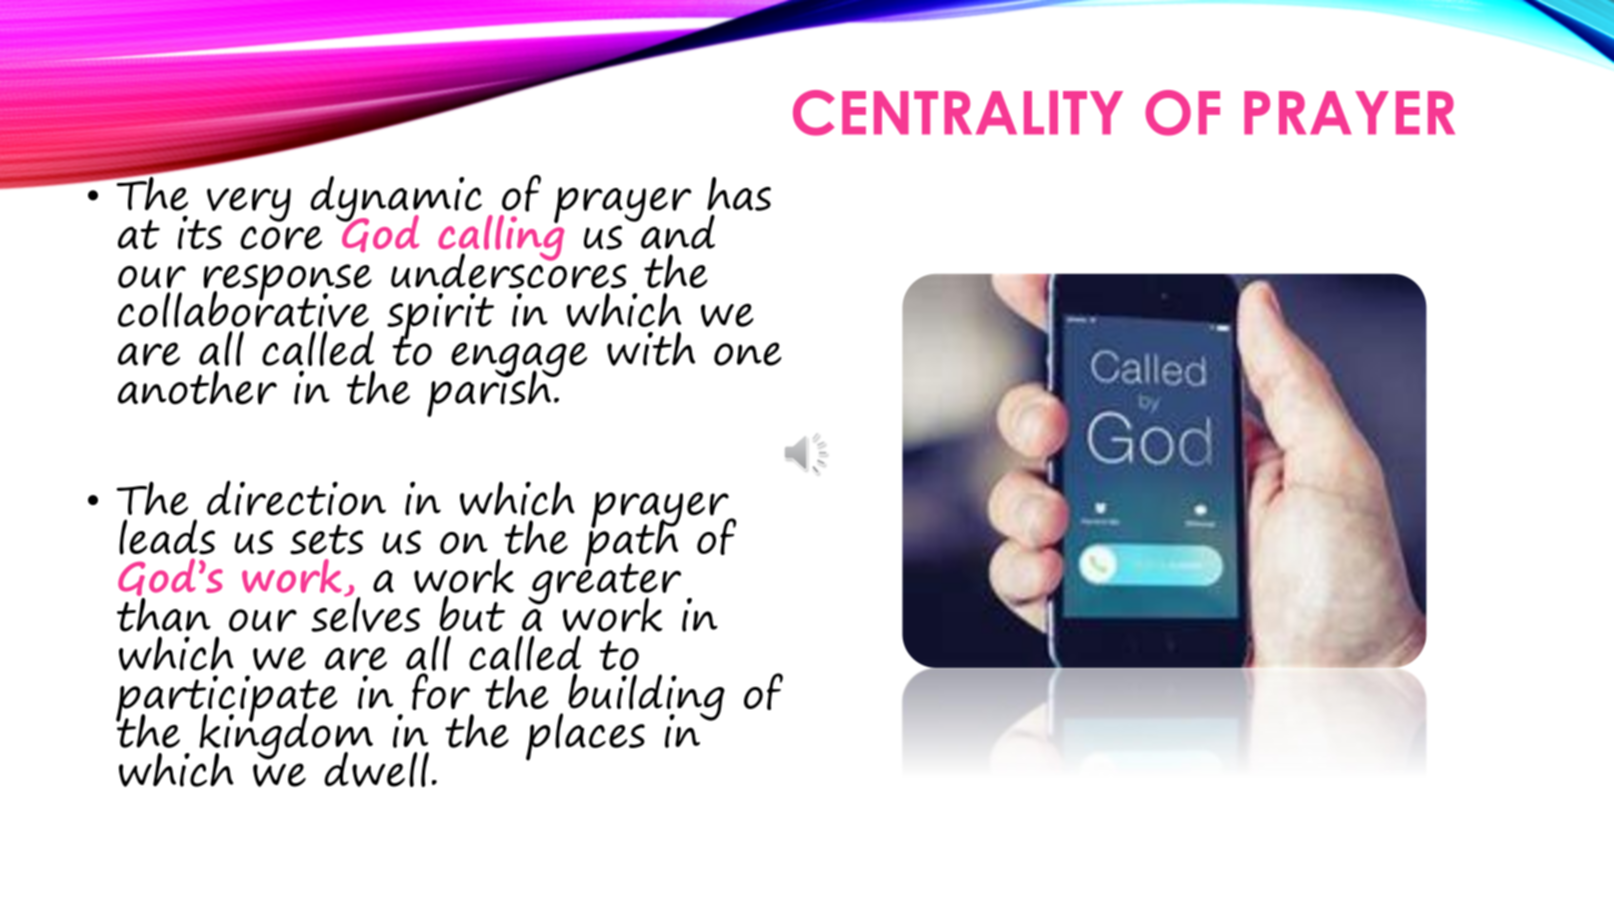  What do you see at coordinates (226, 699) in the image?
I see `participate` at bounding box center [226, 699].
